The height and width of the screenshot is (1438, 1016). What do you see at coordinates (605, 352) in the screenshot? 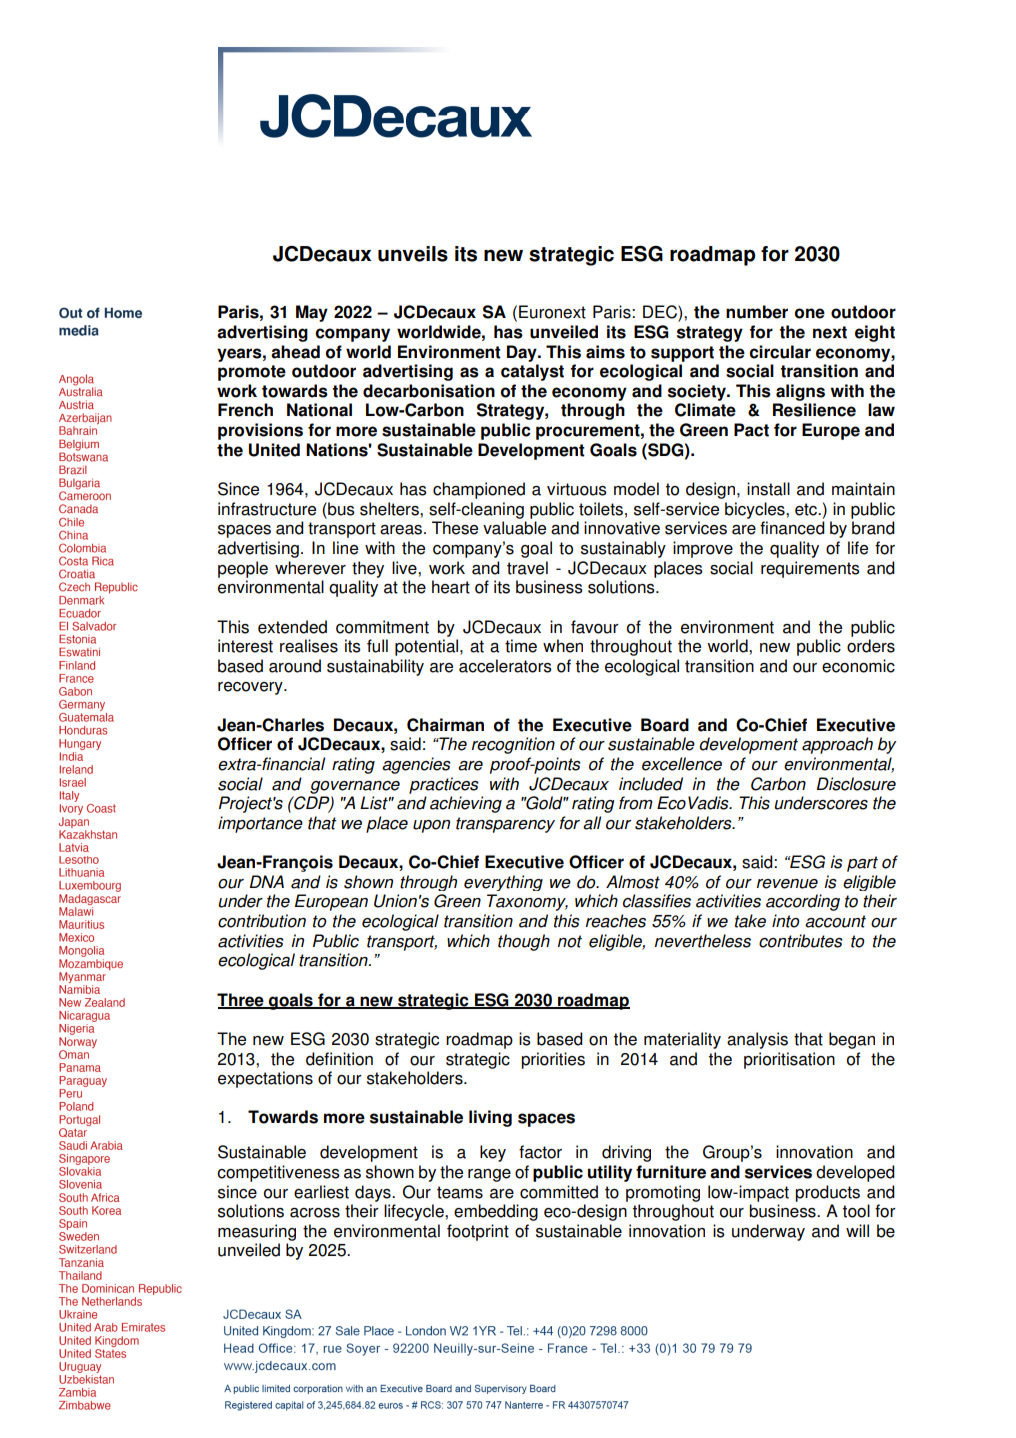
I see `aims` at bounding box center [605, 352].
